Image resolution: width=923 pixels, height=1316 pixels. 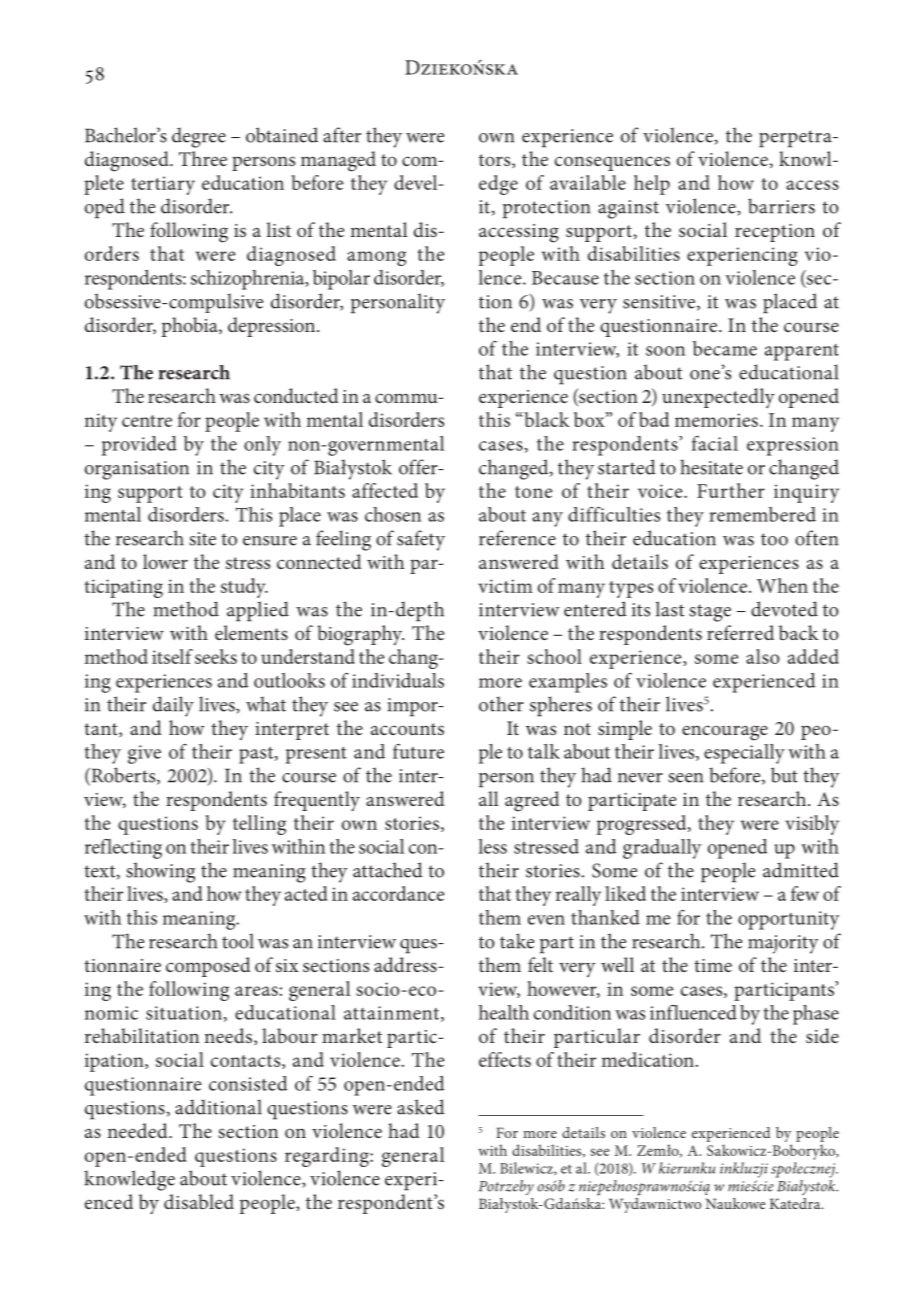 I want to click on also, so click(x=762, y=656).
